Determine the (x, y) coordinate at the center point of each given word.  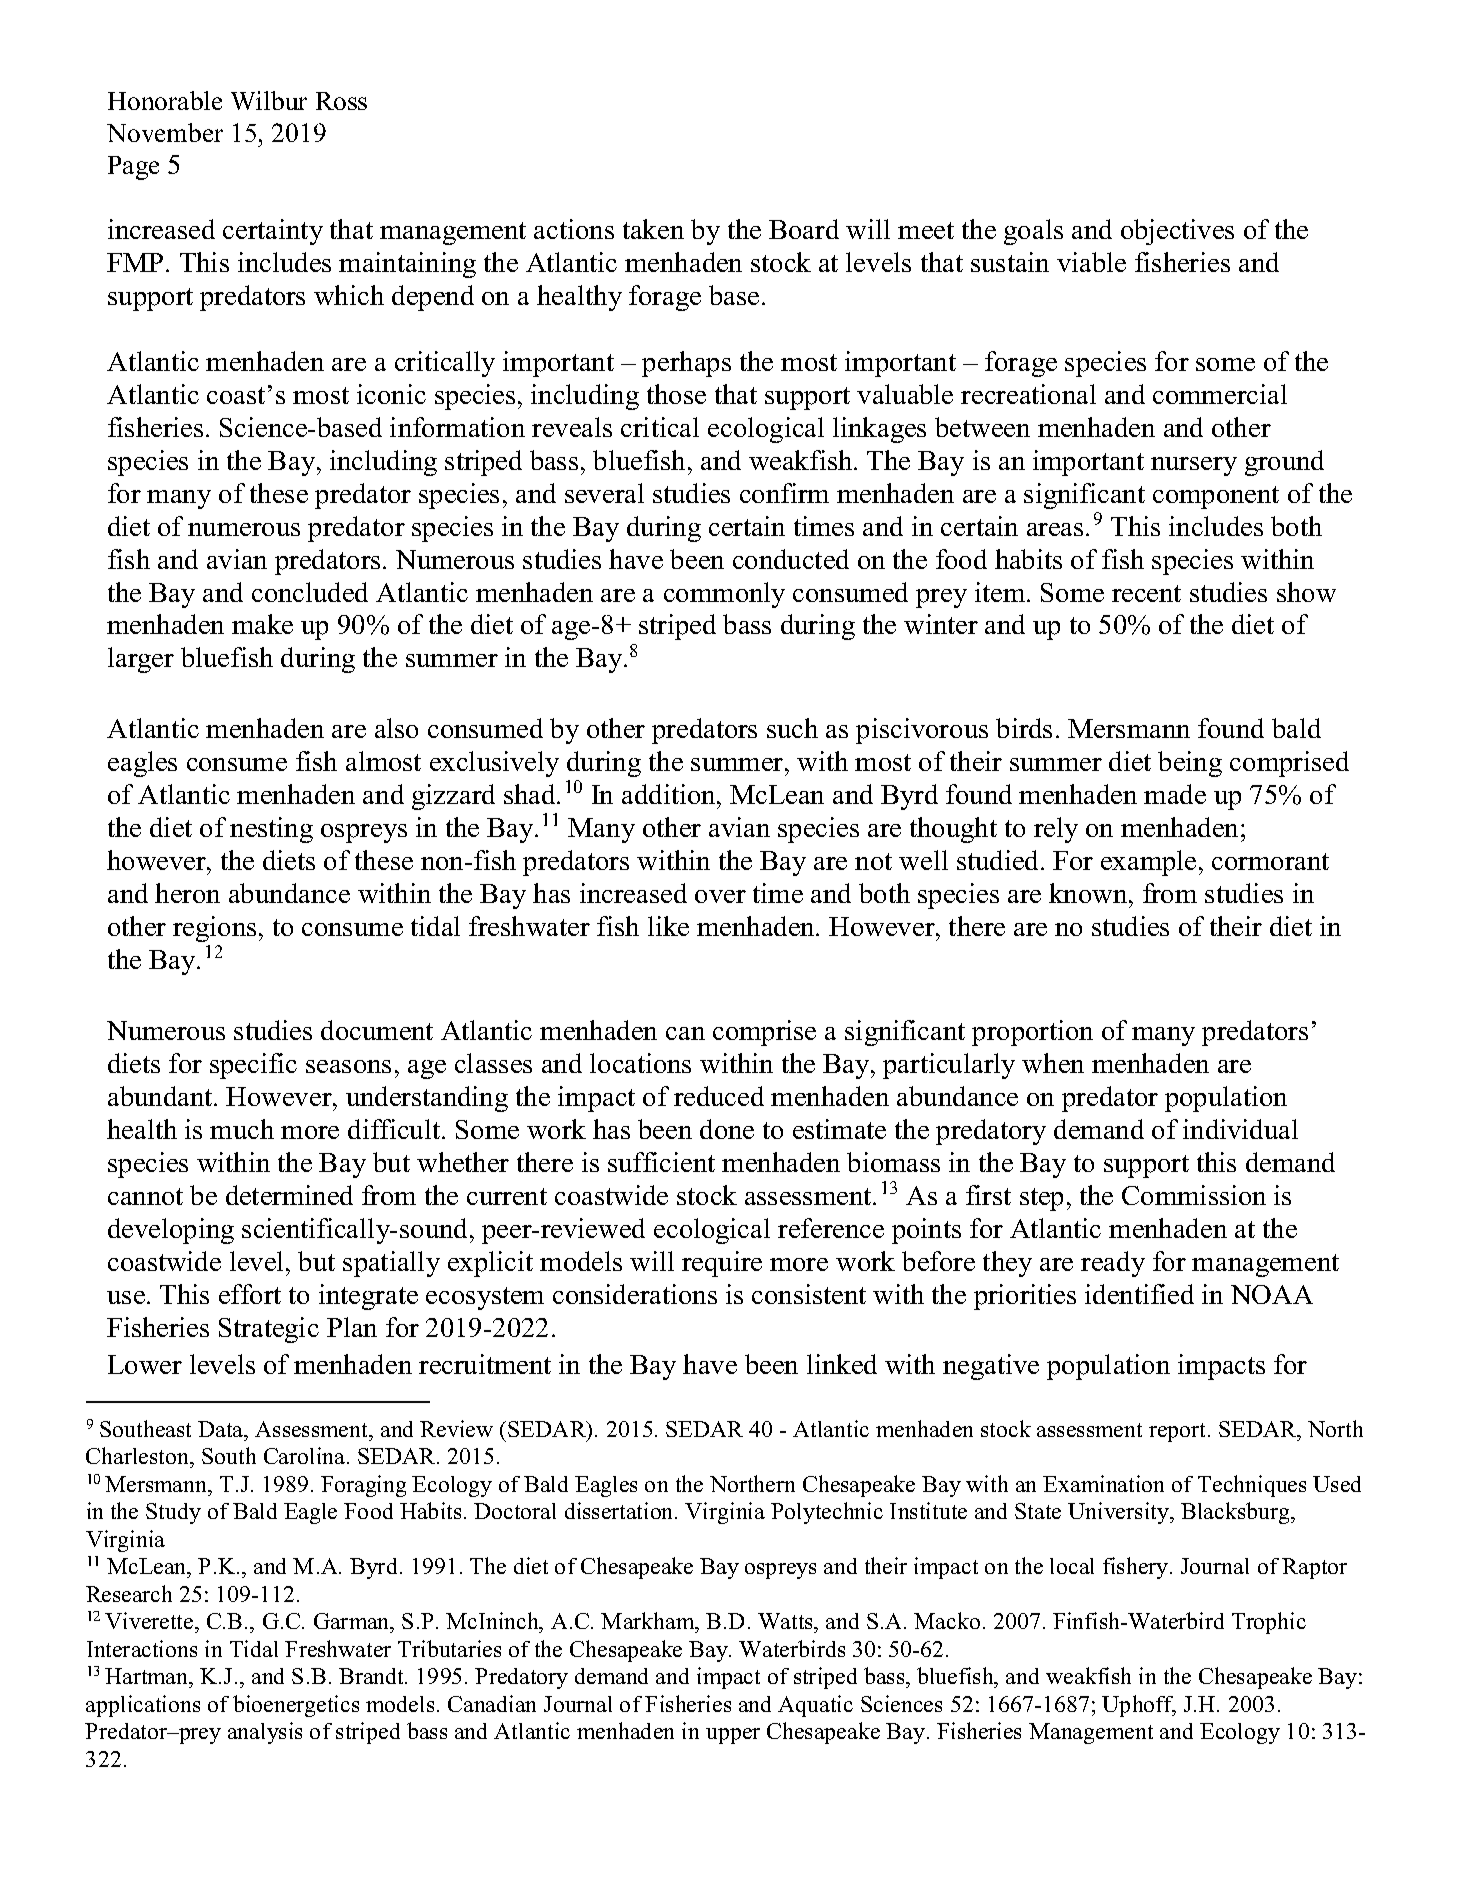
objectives (1177, 232)
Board (804, 229)
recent (1146, 593)
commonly (724, 595)
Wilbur (269, 100)
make (262, 624)
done (727, 1129)
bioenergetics (296, 1706)
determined (289, 1195)
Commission (1194, 1195)
